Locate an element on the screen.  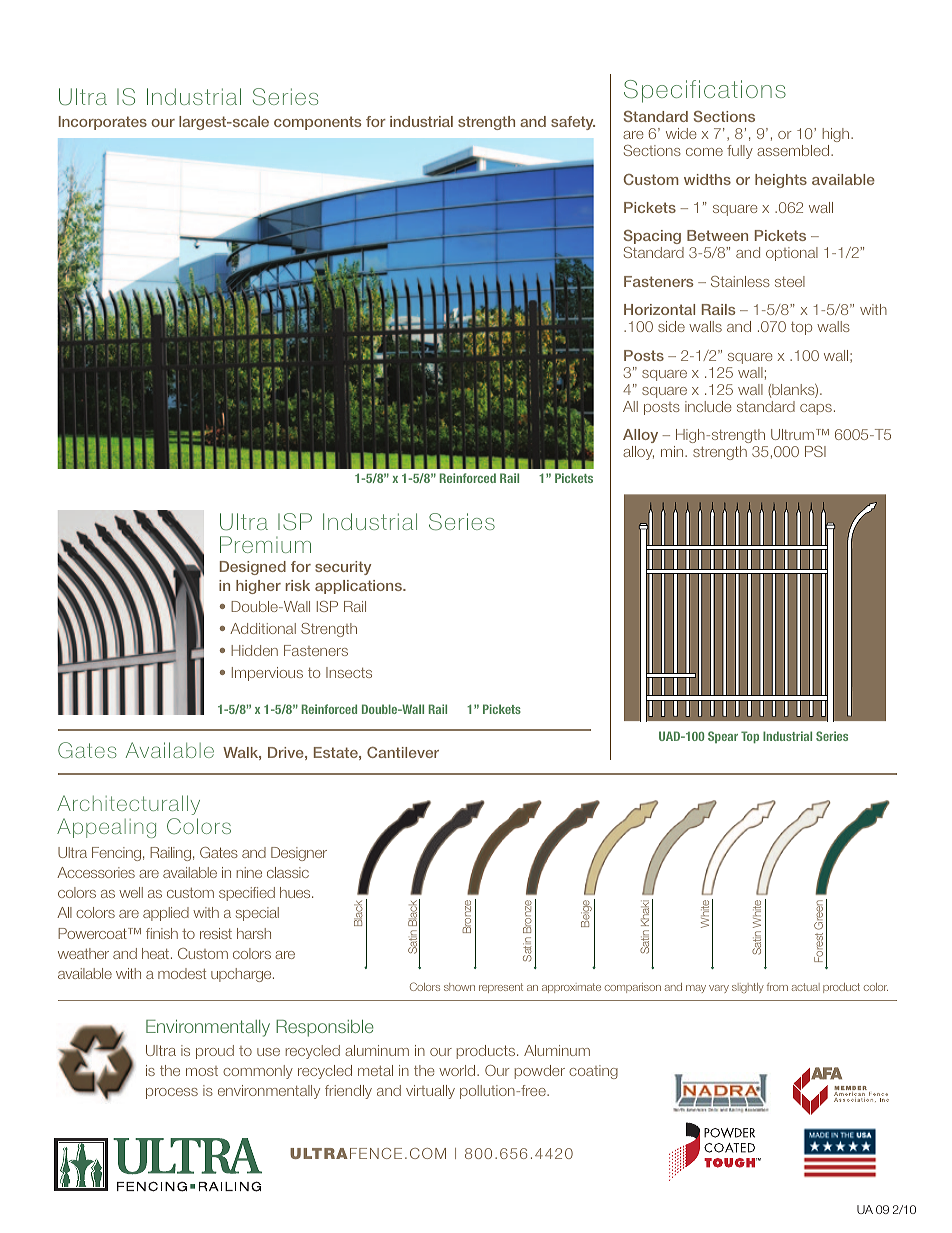
well is located at coordinates (131, 892).
